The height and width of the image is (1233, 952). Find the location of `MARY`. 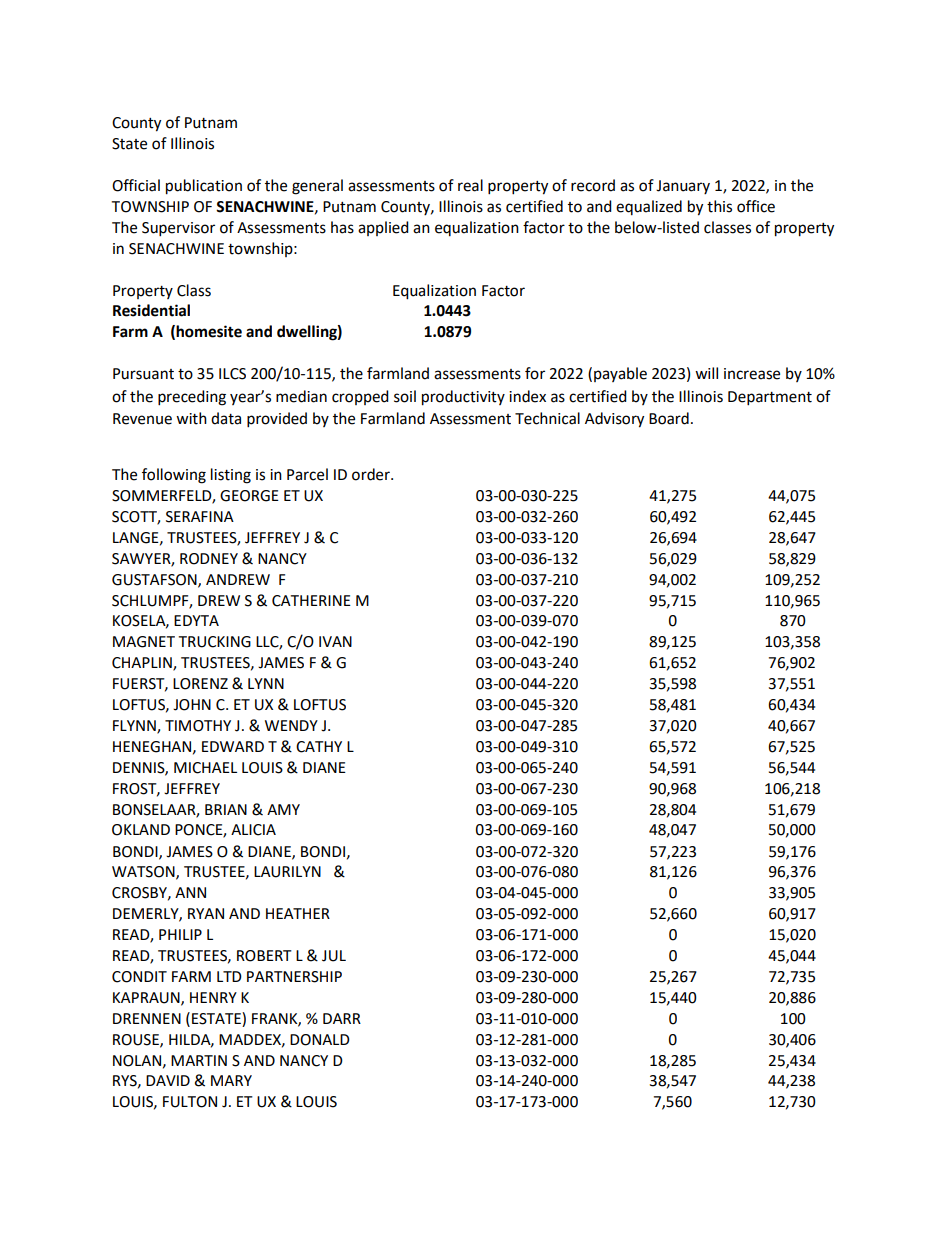

MARY is located at coordinates (231, 1080).
